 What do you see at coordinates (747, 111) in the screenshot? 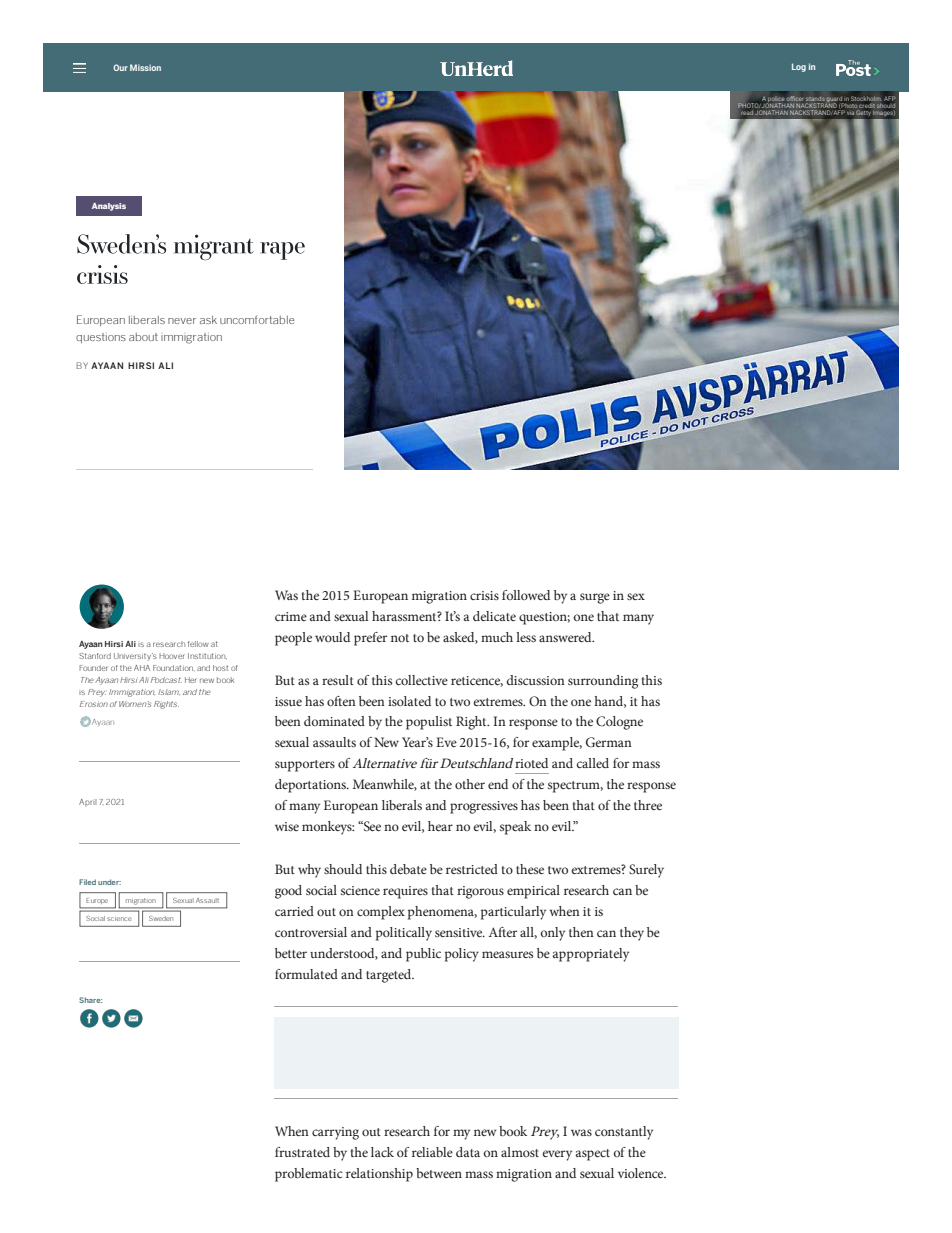
I see `read` at bounding box center [747, 111].
